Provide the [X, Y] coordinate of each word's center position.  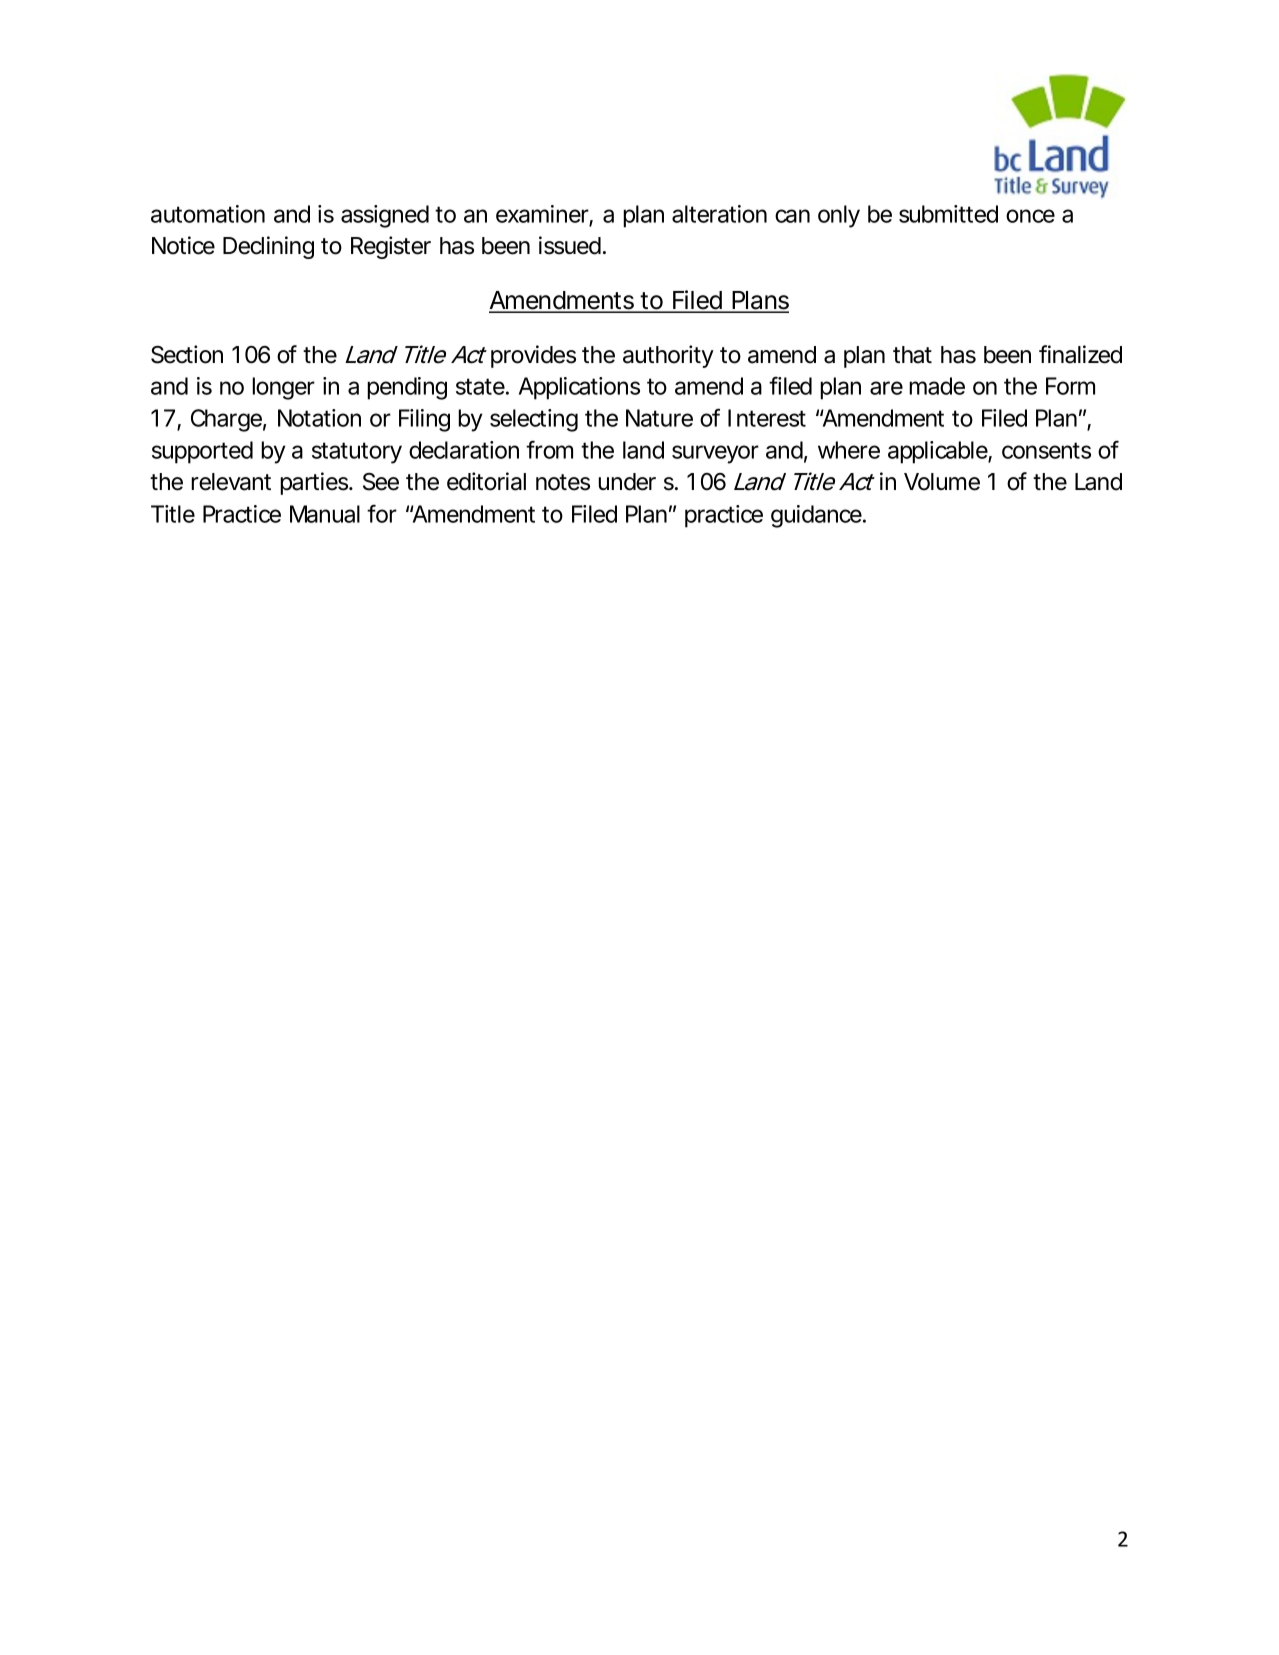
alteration [719, 214]
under [627, 482]
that [912, 355]
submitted [948, 214]
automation [208, 214]
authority [668, 356]
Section [187, 354]
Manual [325, 514]
